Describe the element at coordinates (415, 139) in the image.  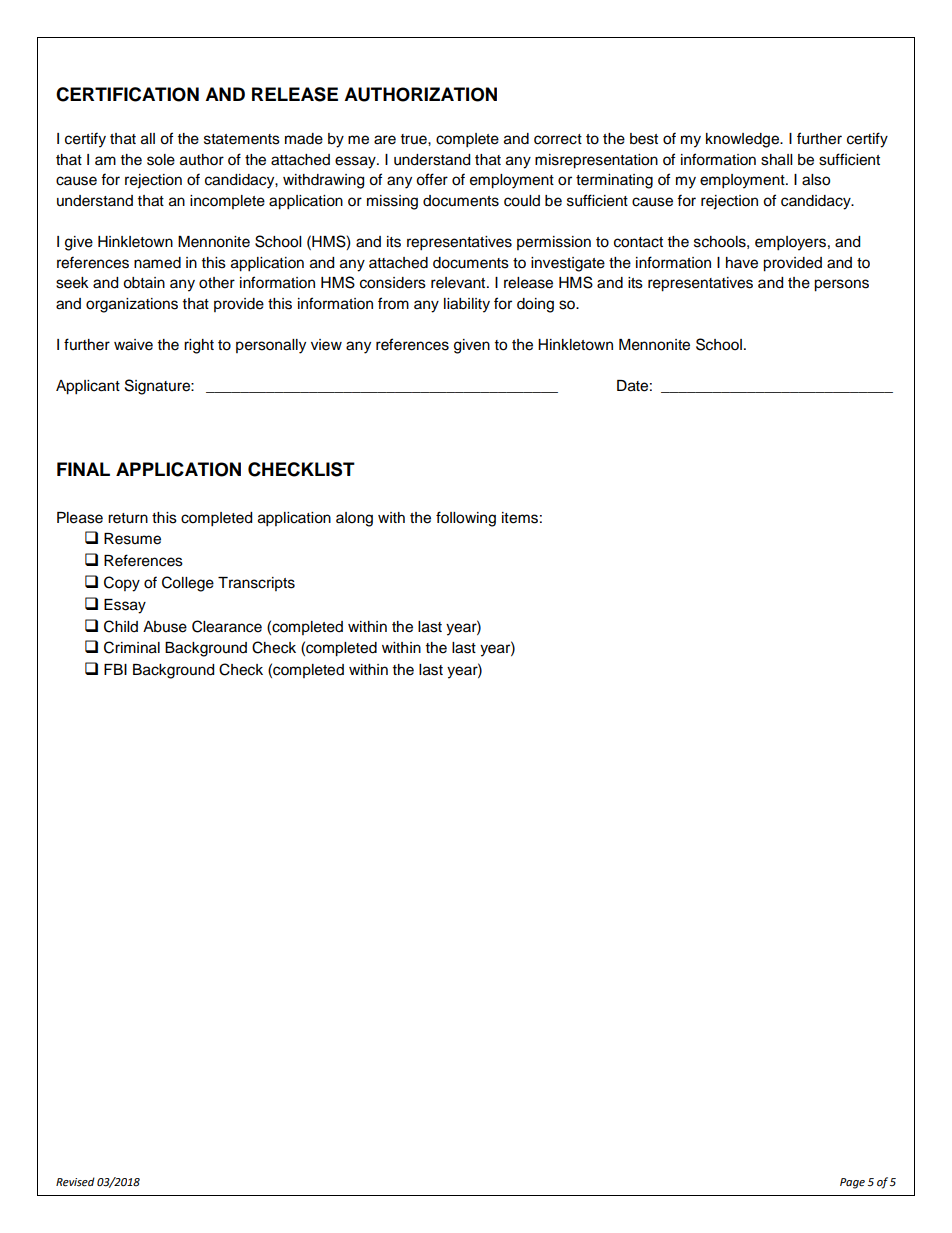
I see `true` at that location.
